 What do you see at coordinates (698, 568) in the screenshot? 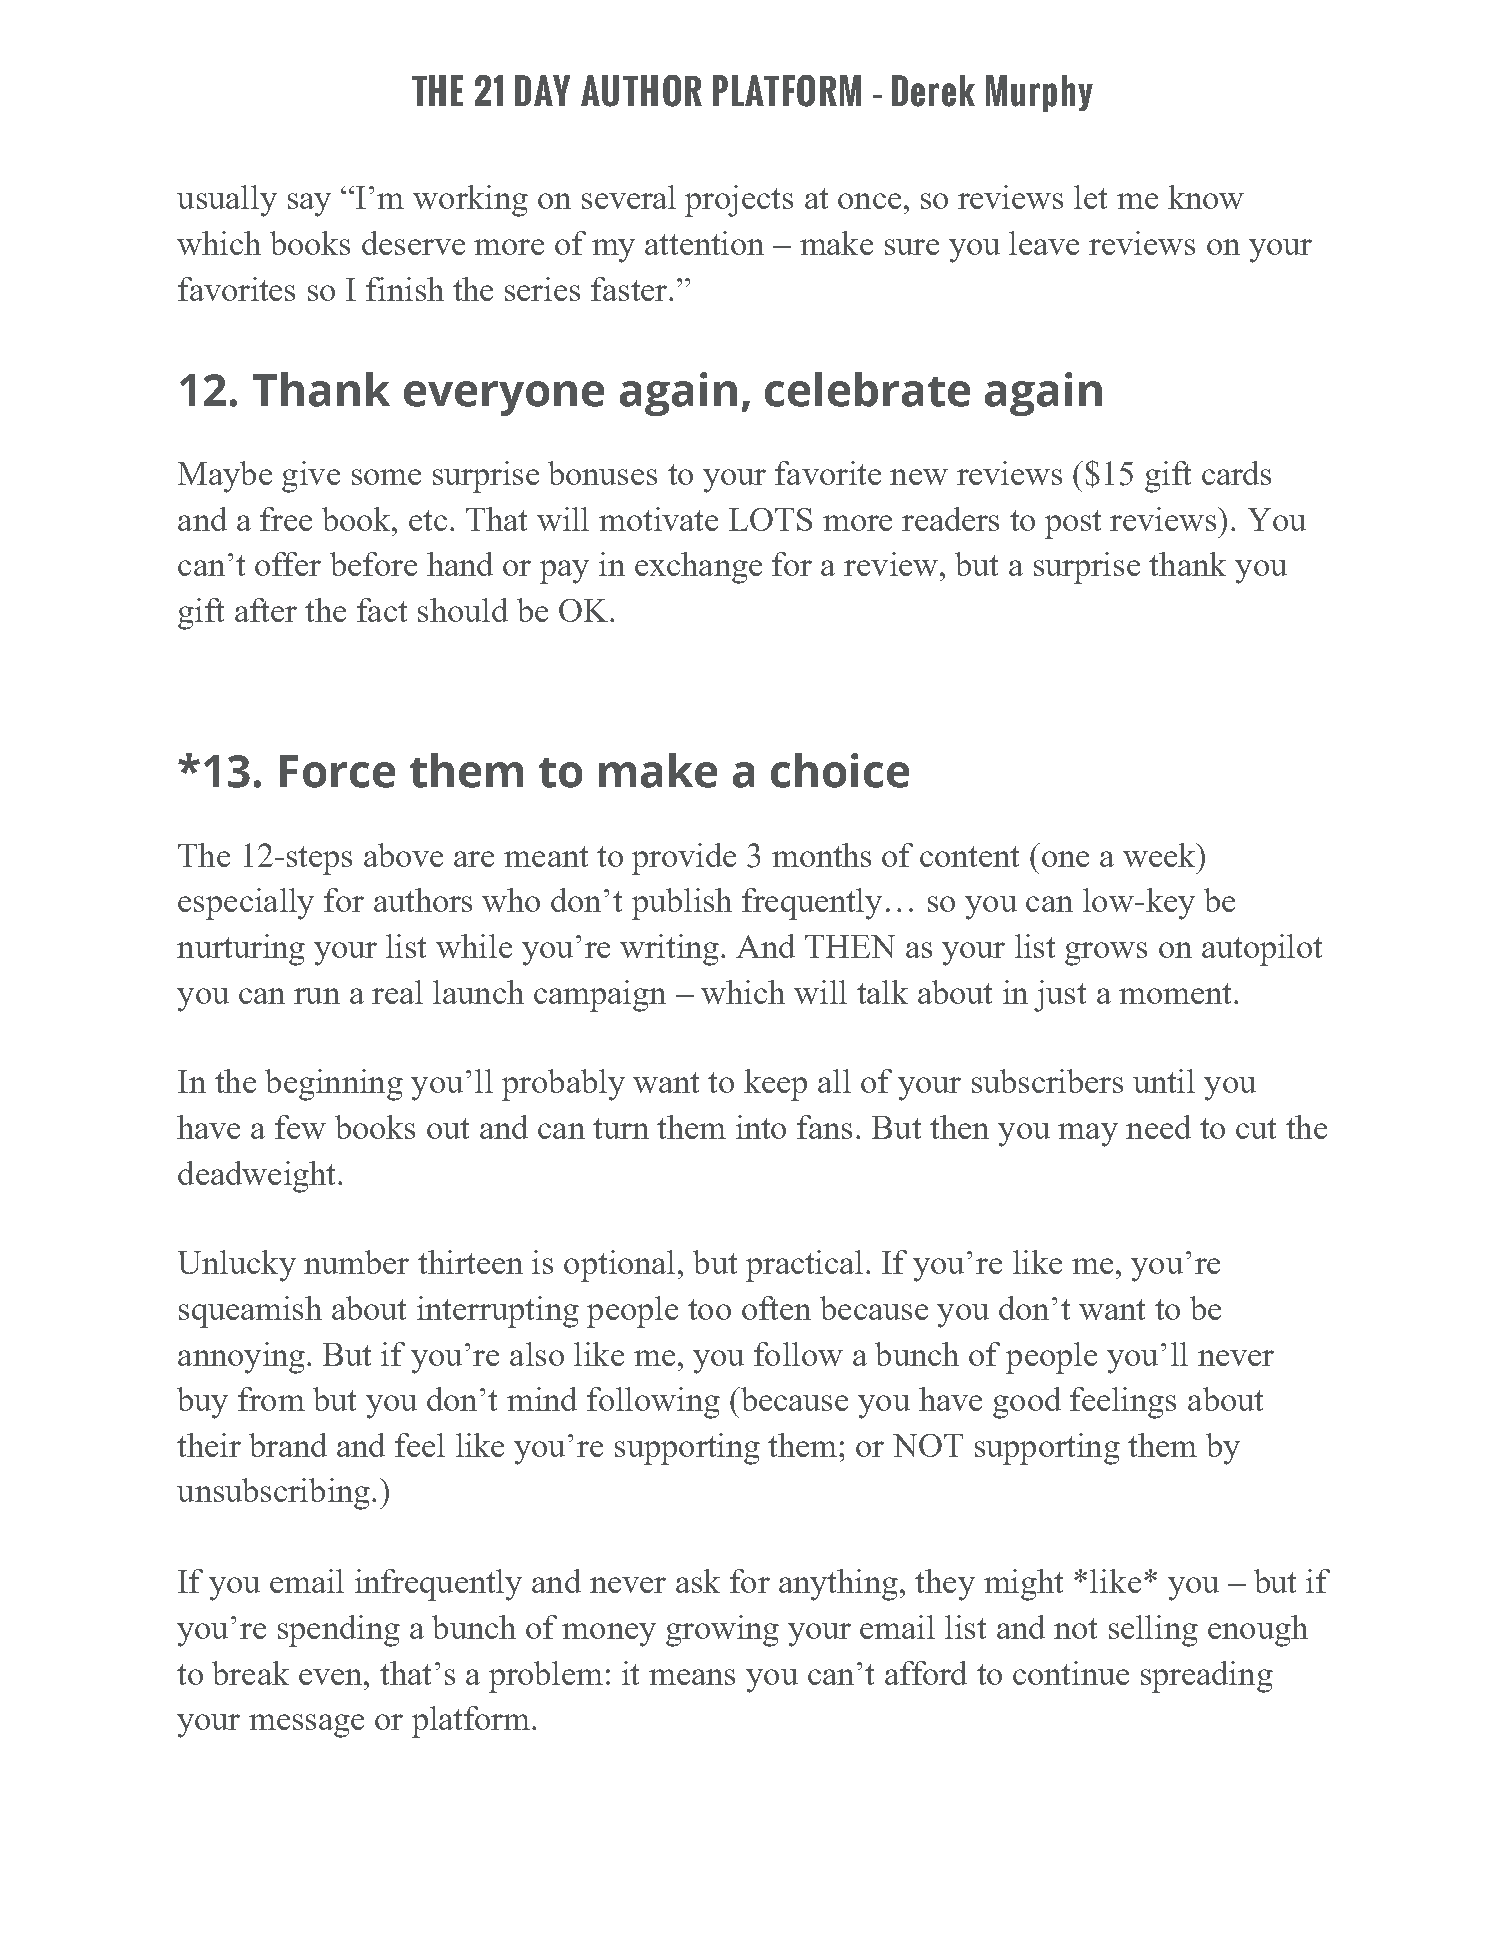
I see `exchange` at bounding box center [698, 568].
